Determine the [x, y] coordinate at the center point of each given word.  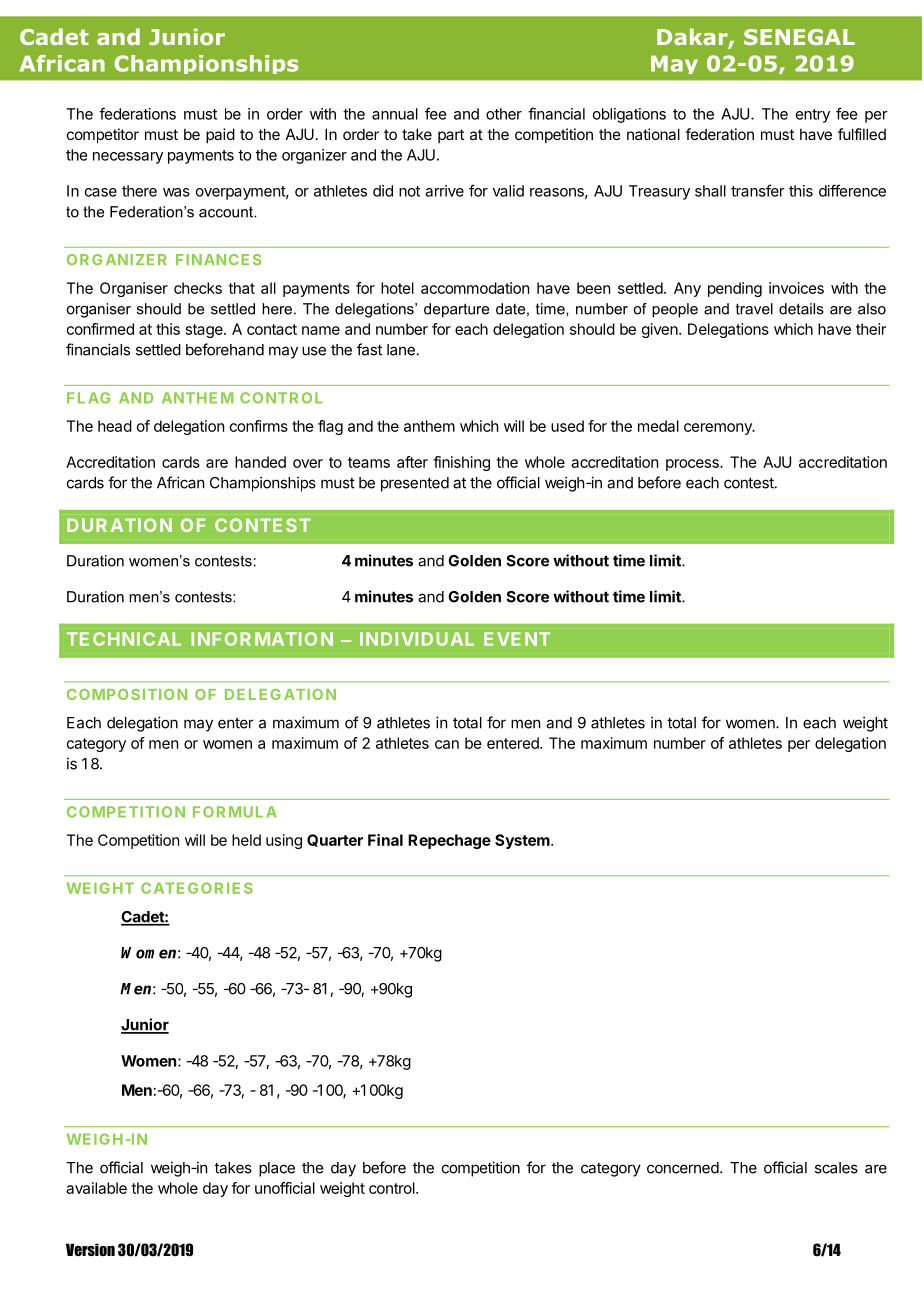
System [522, 841]
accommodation [475, 288]
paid [220, 135]
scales [836, 1168]
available [96, 1188]
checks [198, 288]
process [693, 465]
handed [260, 462]
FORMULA [235, 812]
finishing [461, 463]
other [504, 114]
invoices [796, 288]
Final [385, 840]
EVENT [517, 639]
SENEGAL [799, 37]
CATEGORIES [197, 888]
